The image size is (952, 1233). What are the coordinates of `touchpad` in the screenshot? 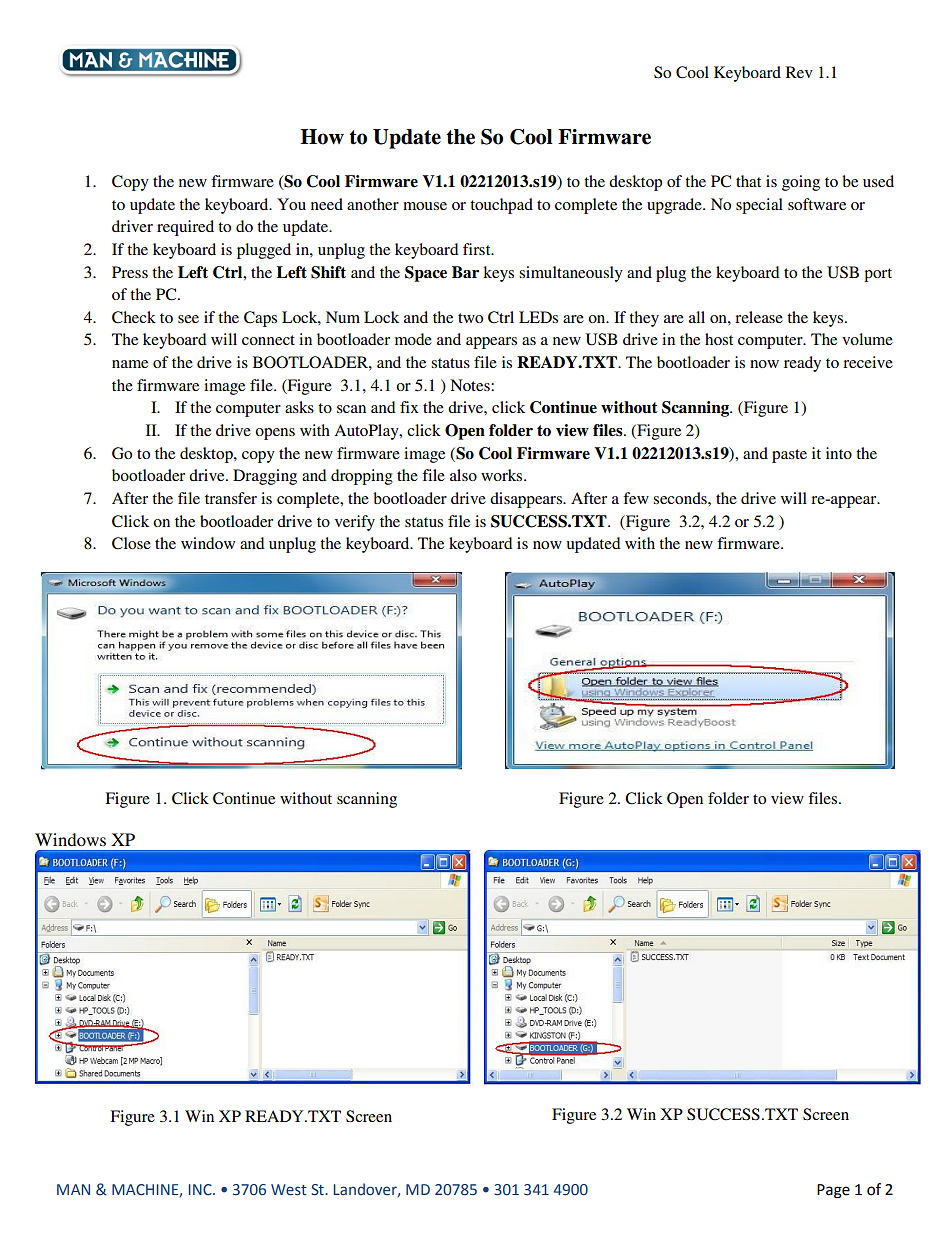 It's located at (501, 206).
